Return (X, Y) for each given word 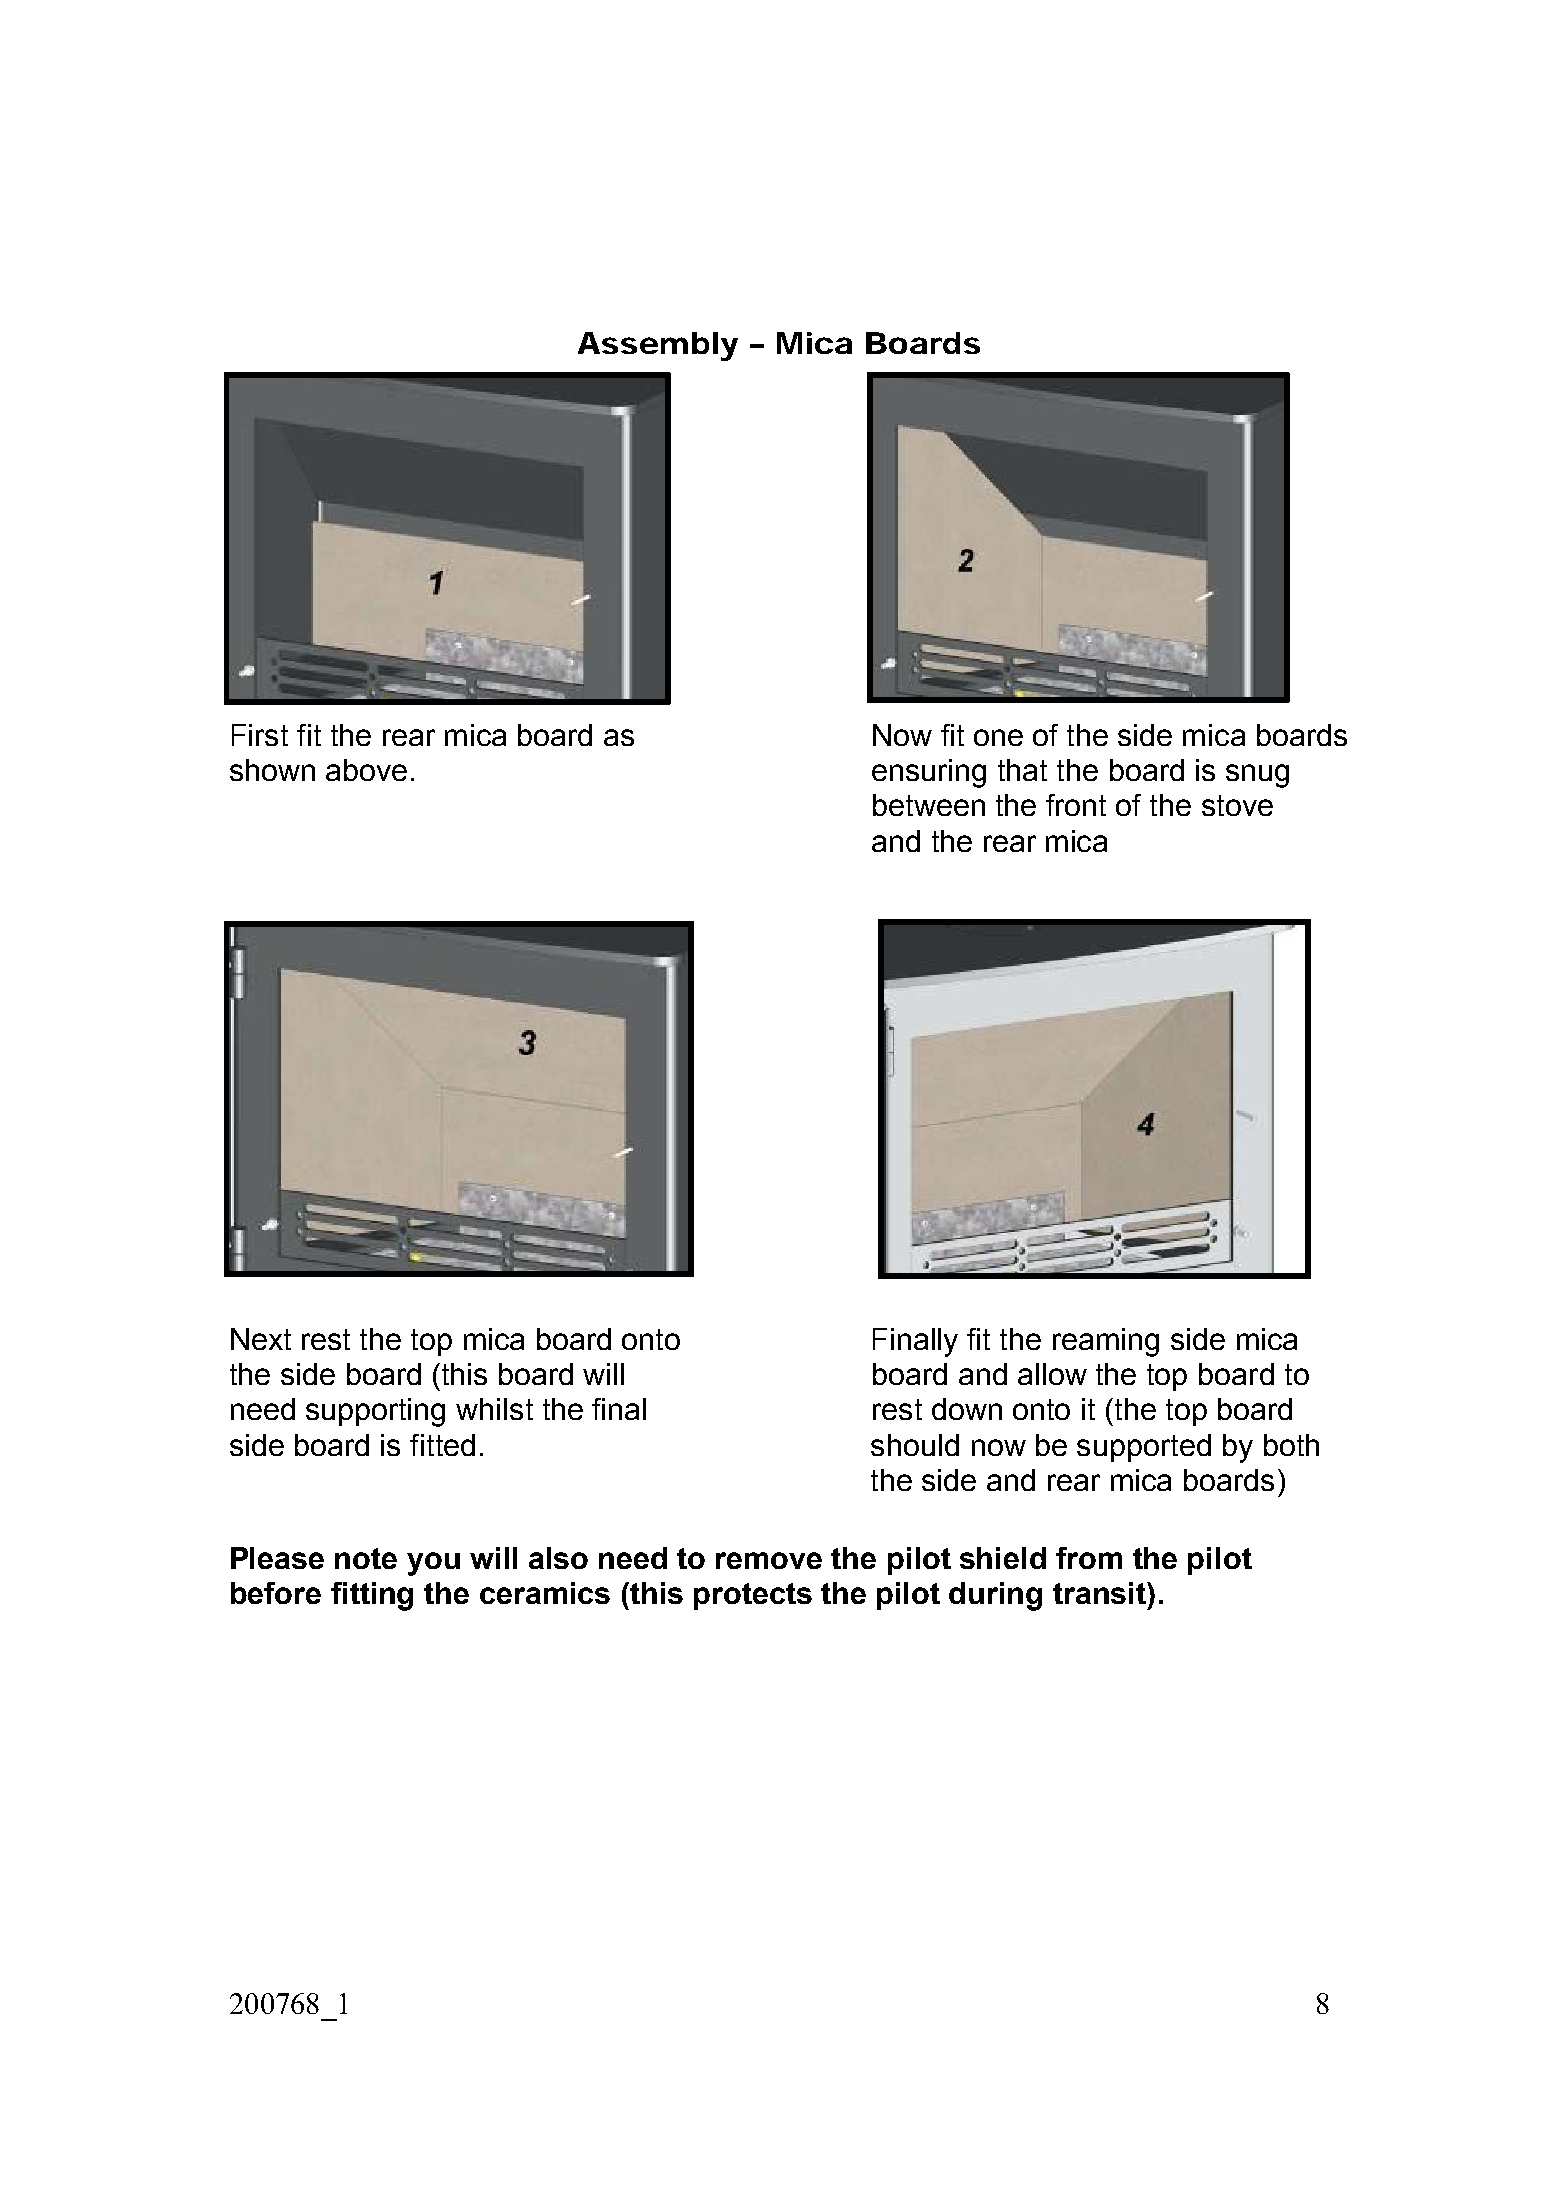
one (998, 737)
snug (1257, 776)
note (366, 1558)
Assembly (658, 346)
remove (769, 1560)
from (1089, 1558)
